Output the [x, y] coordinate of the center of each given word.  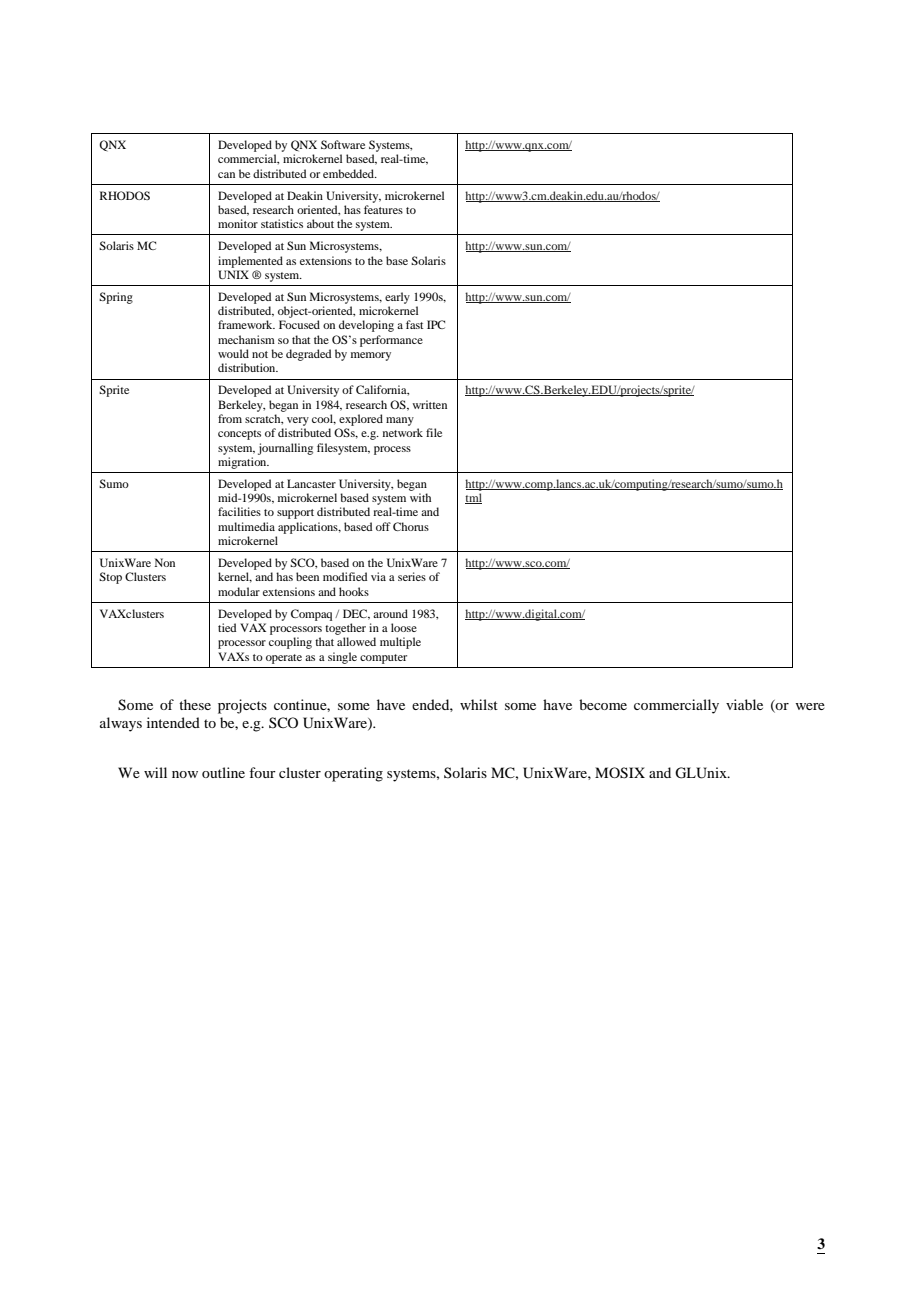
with [420, 497]
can [226, 175]
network [403, 432]
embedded [350, 173]
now [185, 774]
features [383, 209]
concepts [239, 435]
